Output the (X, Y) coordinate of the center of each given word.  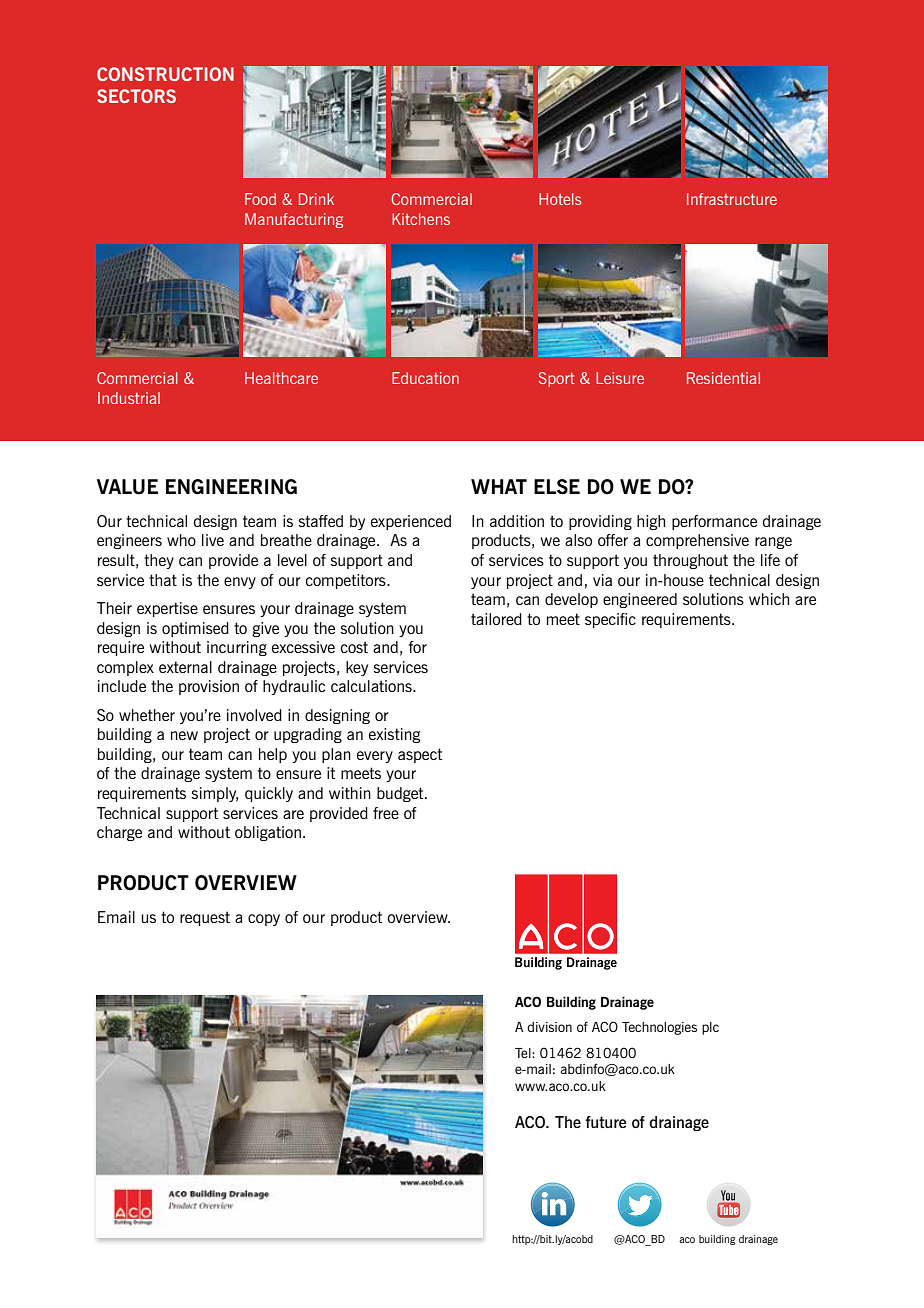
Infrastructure (732, 199)
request (205, 918)
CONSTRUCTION (165, 74)
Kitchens (421, 219)
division (549, 1027)
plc (710, 1028)
